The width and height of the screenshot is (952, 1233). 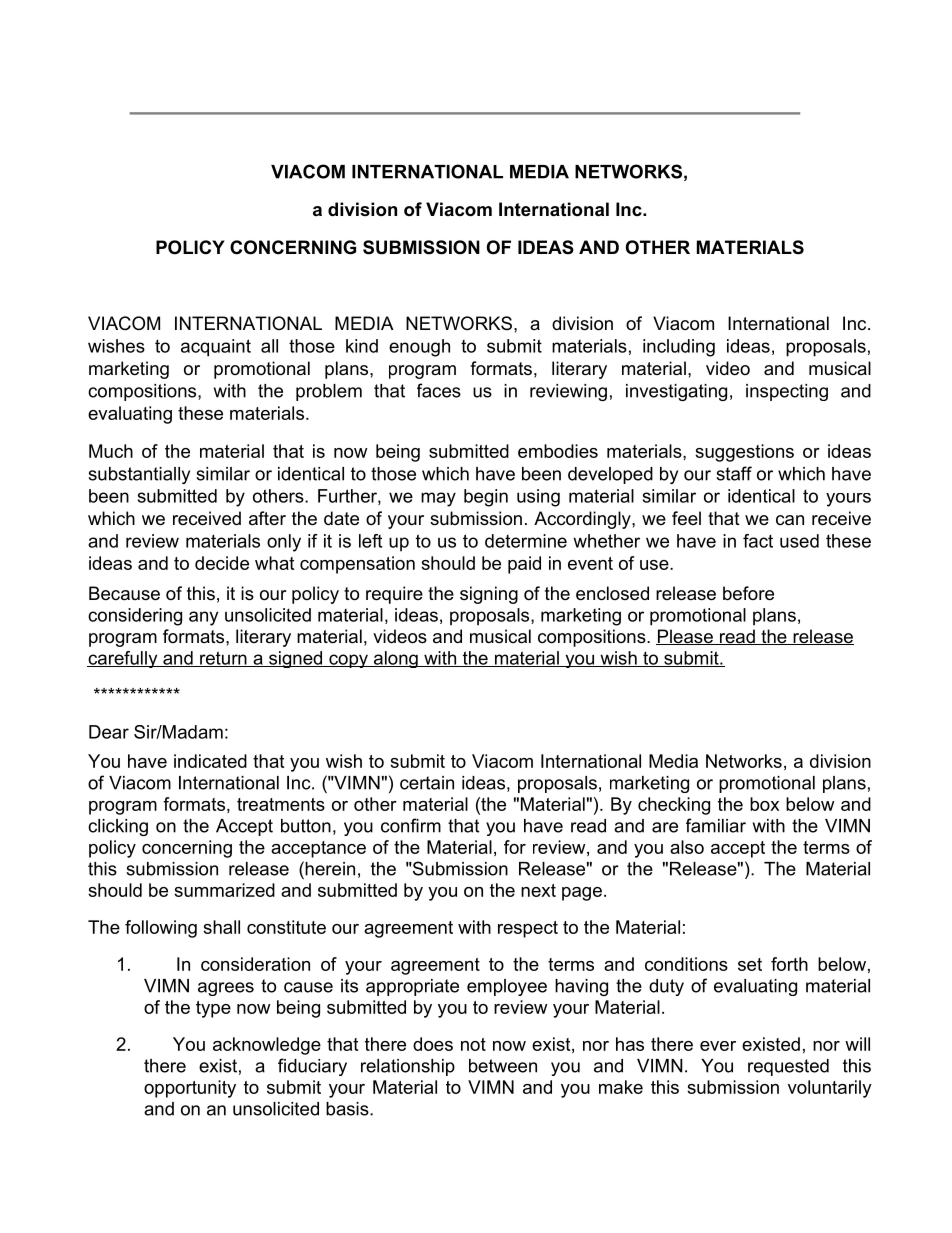 What do you see at coordinates (210, 761) in the screenshot?
I see `indicated` at bounding box center [210, 761].
